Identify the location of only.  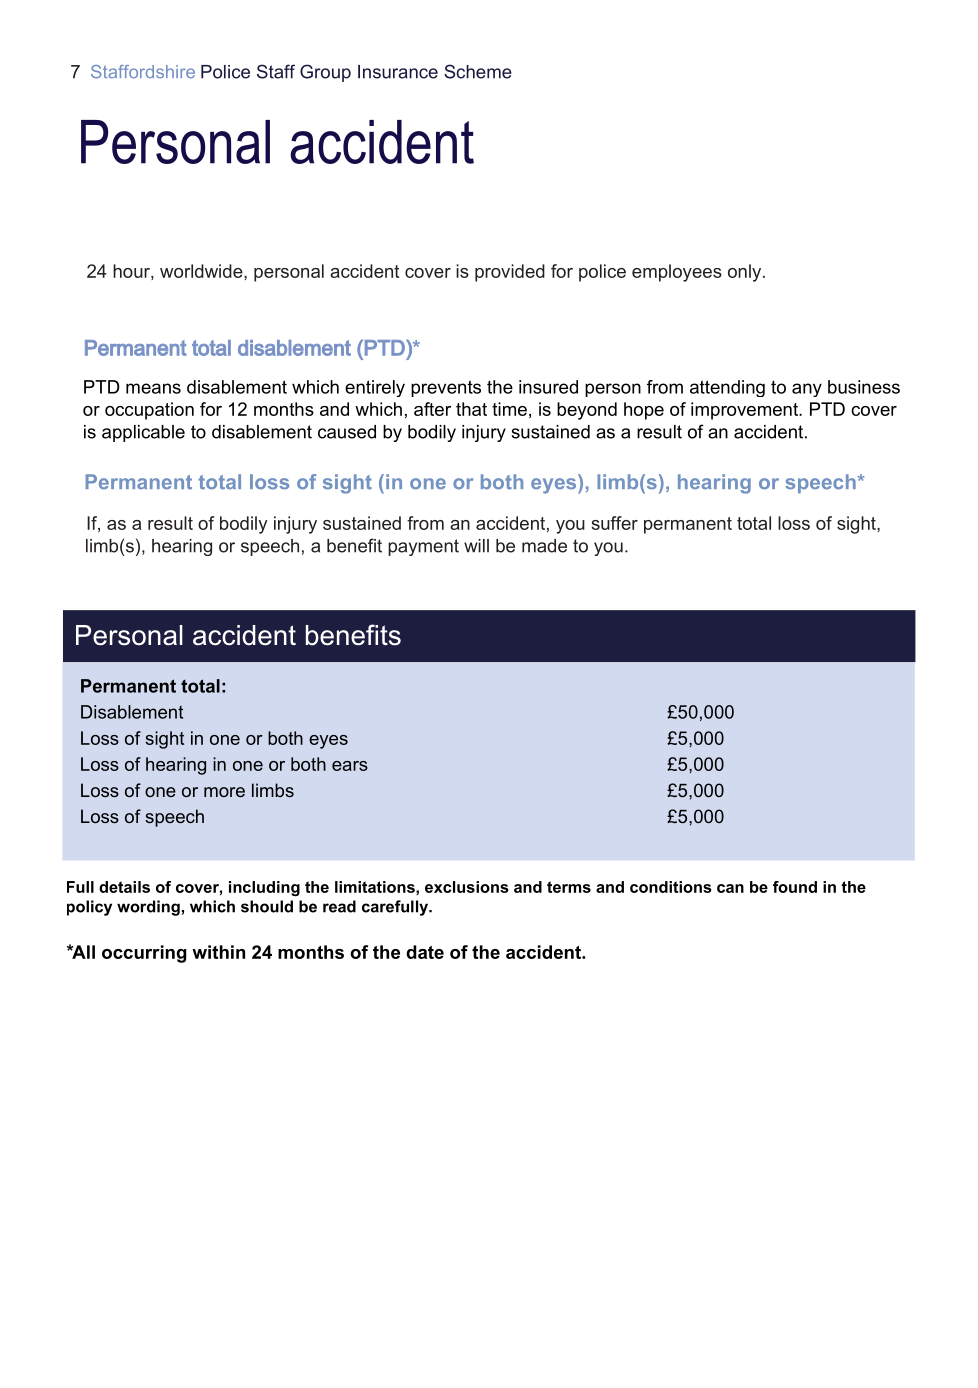
(746, 273).
